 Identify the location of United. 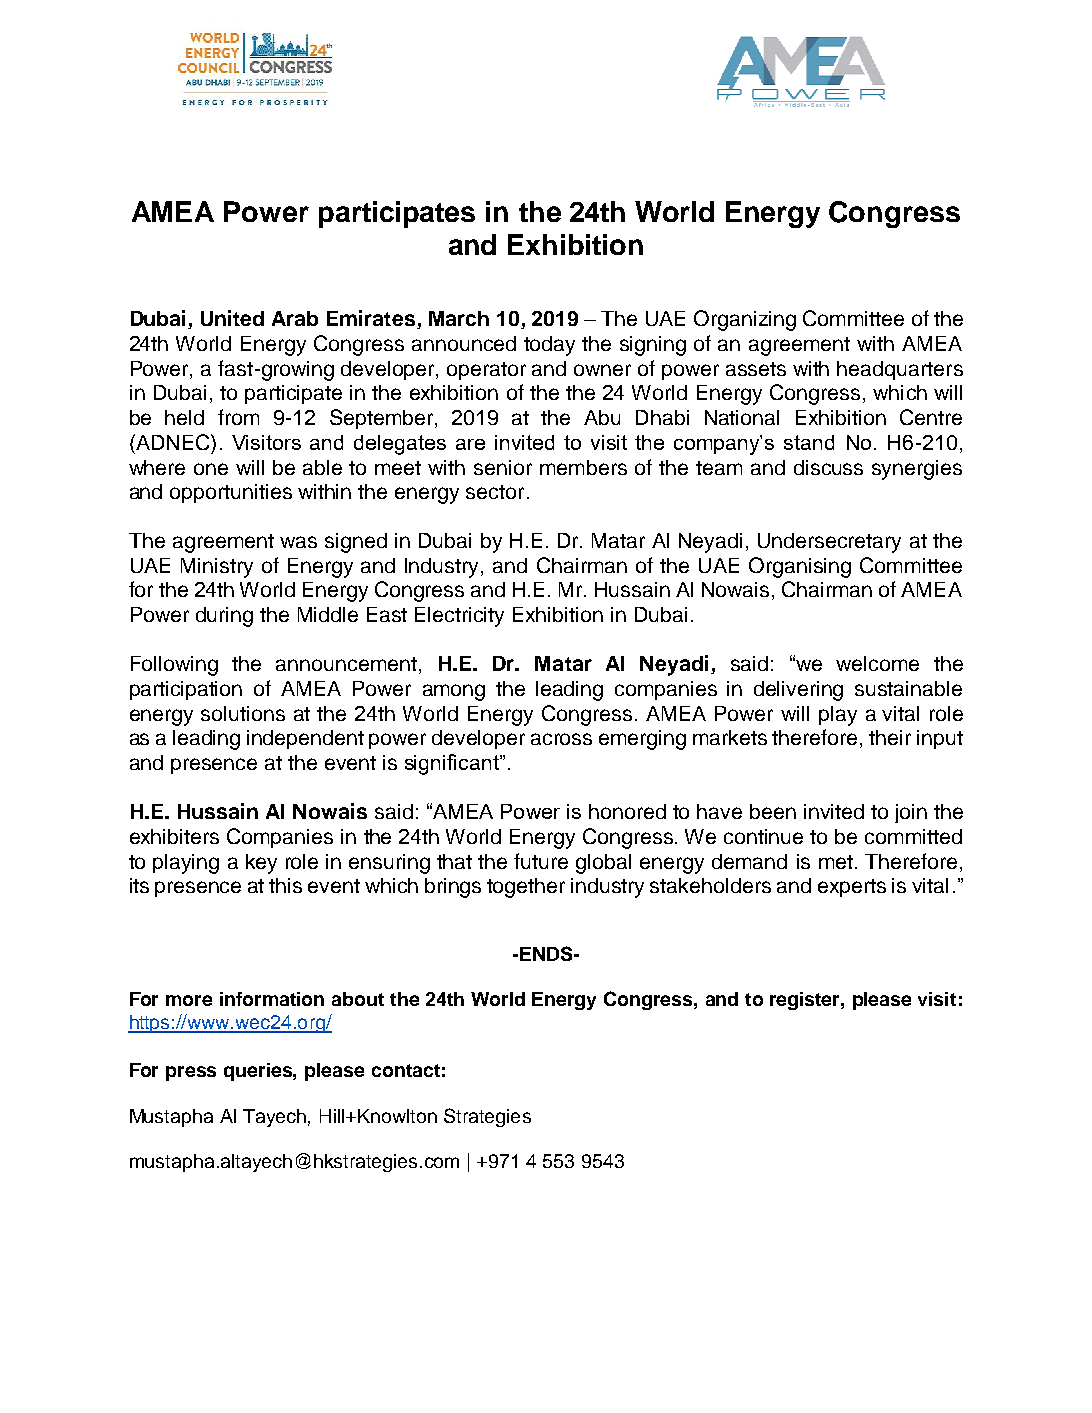
(232, 318).
